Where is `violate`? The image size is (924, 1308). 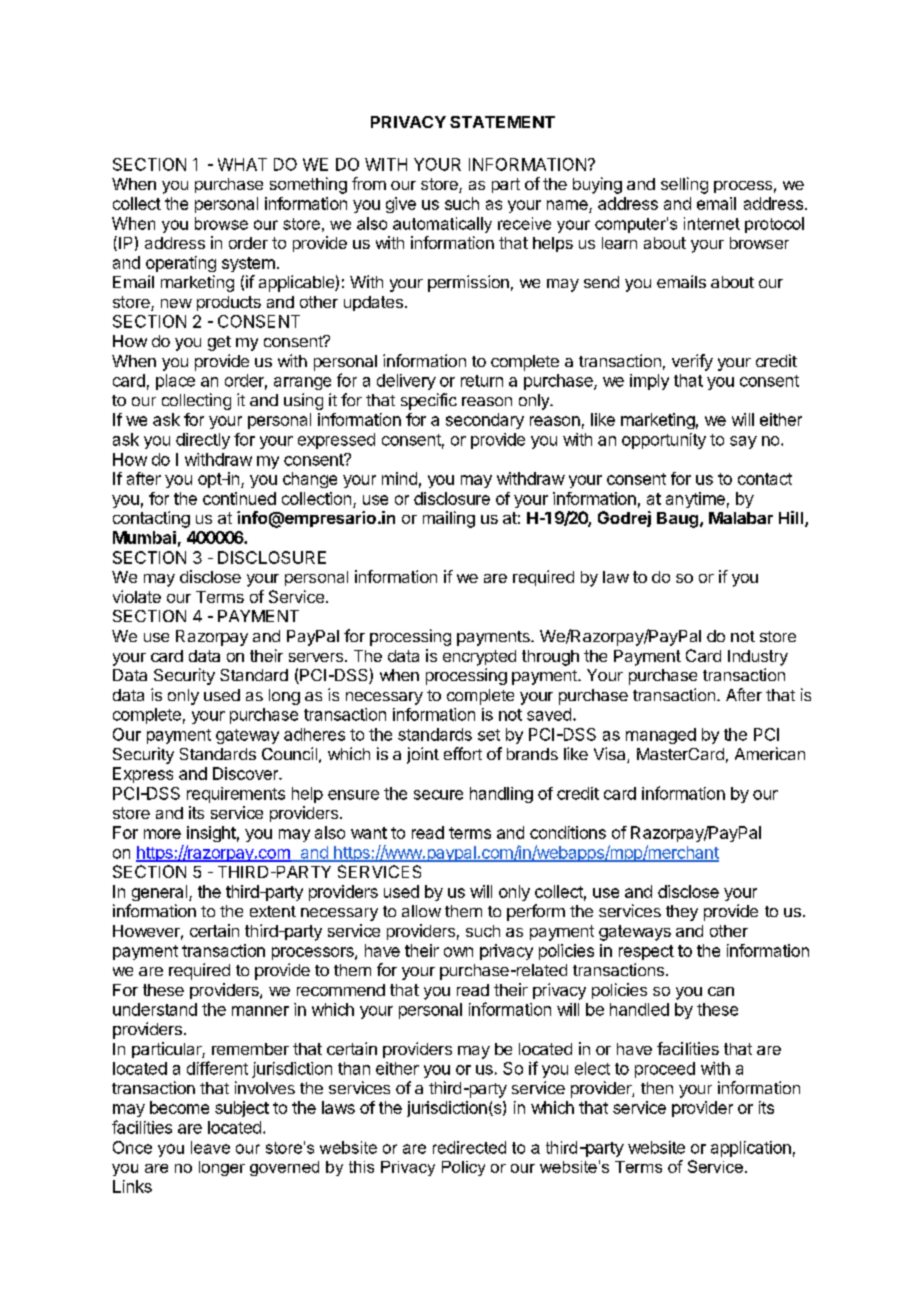
violate is located at coordinates (137, 596).
